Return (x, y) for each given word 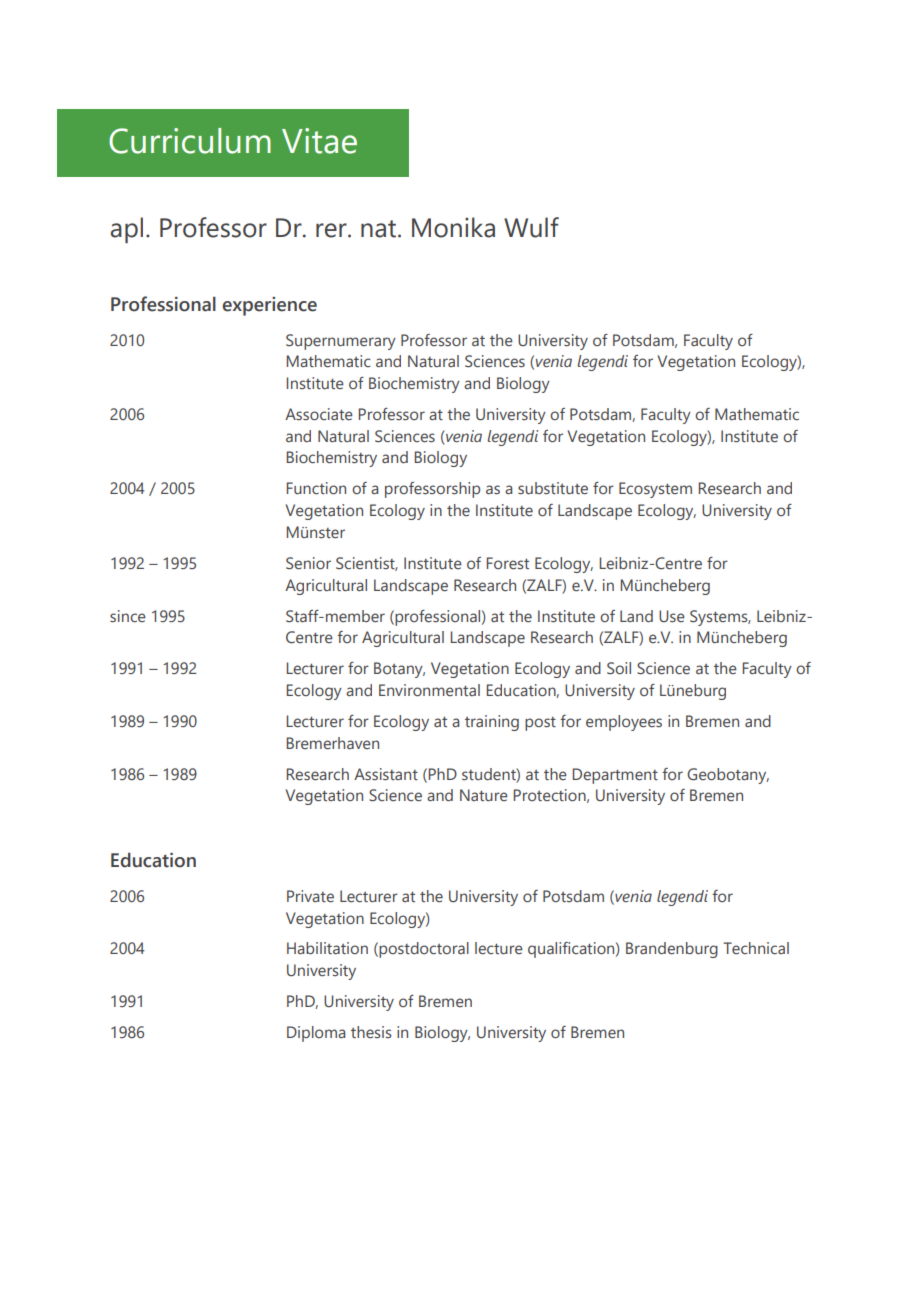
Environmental (429, 690)
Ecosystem (655, 490)
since (128, 616)
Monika (453, 227)
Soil (619, 668)
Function (316, 488)
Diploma (316, 1034)
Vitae (319, 141)
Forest (507, 563)
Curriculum (190, 141)
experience (269, 306)
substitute (553, 488)
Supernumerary (341, 342)
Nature (484, 795)
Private (310, 896)
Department (615, 776)
